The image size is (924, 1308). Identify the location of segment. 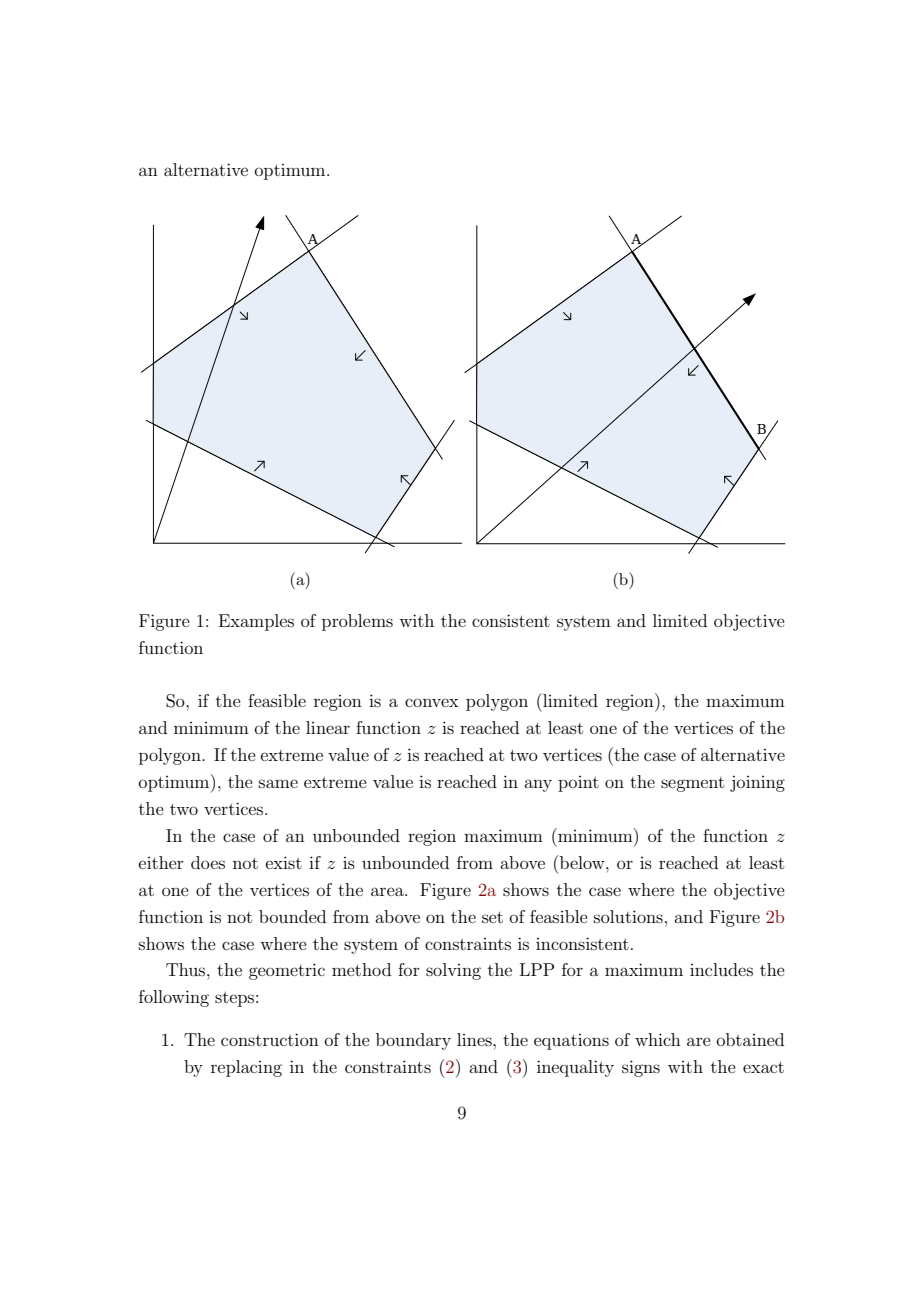
(692, 784).
